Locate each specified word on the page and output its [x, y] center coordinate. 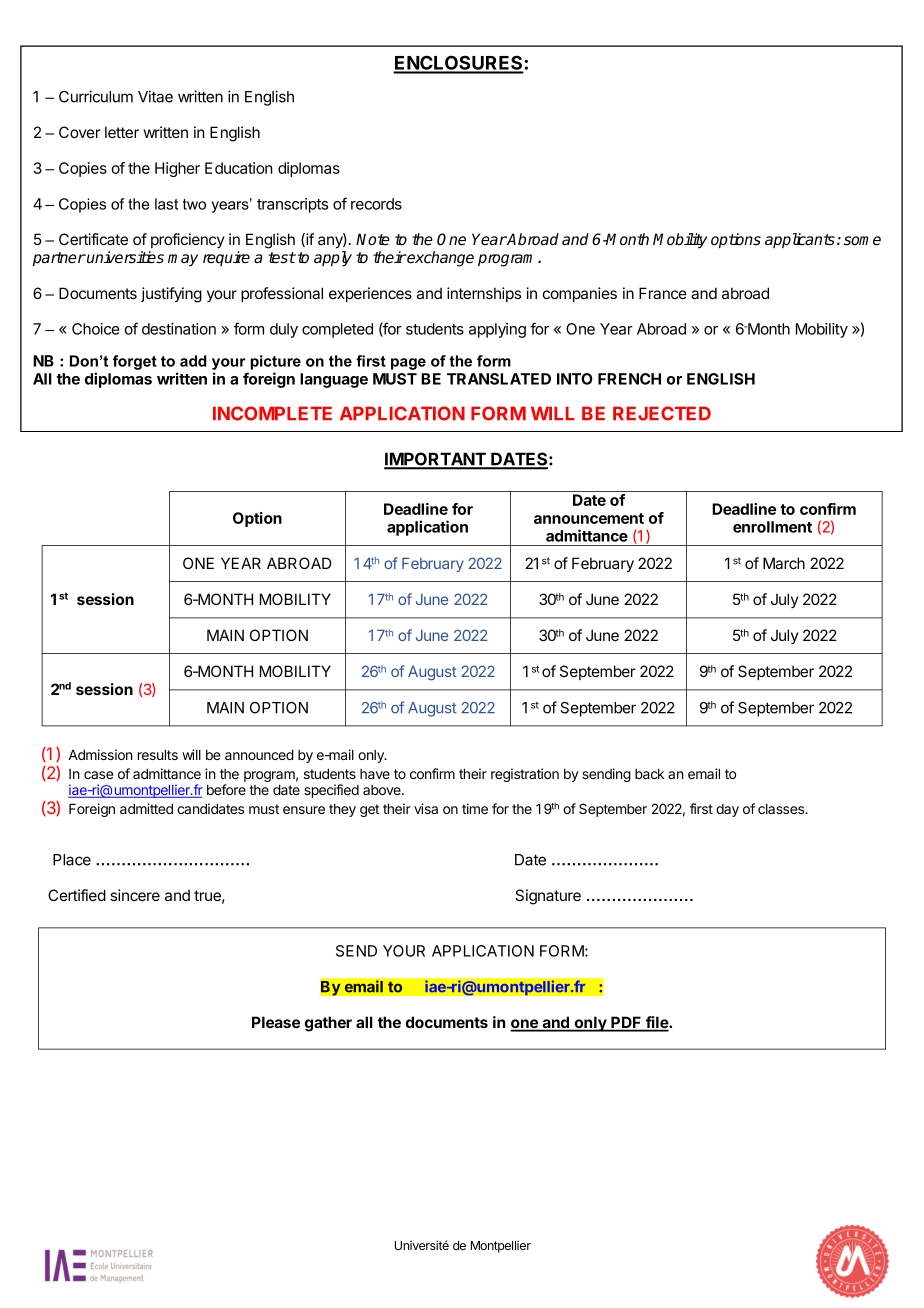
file [657, 1023]
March [784, 563]
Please [276, 1022]
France [663, 293]
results [158, 755]
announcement [589, 518]
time [475, 808]
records [376, 204]
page [408, 364]
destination [179, 329]
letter [122, 132]
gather [328, 1024]
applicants [800, 241]
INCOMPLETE [272, 413]
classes [782, 809]
